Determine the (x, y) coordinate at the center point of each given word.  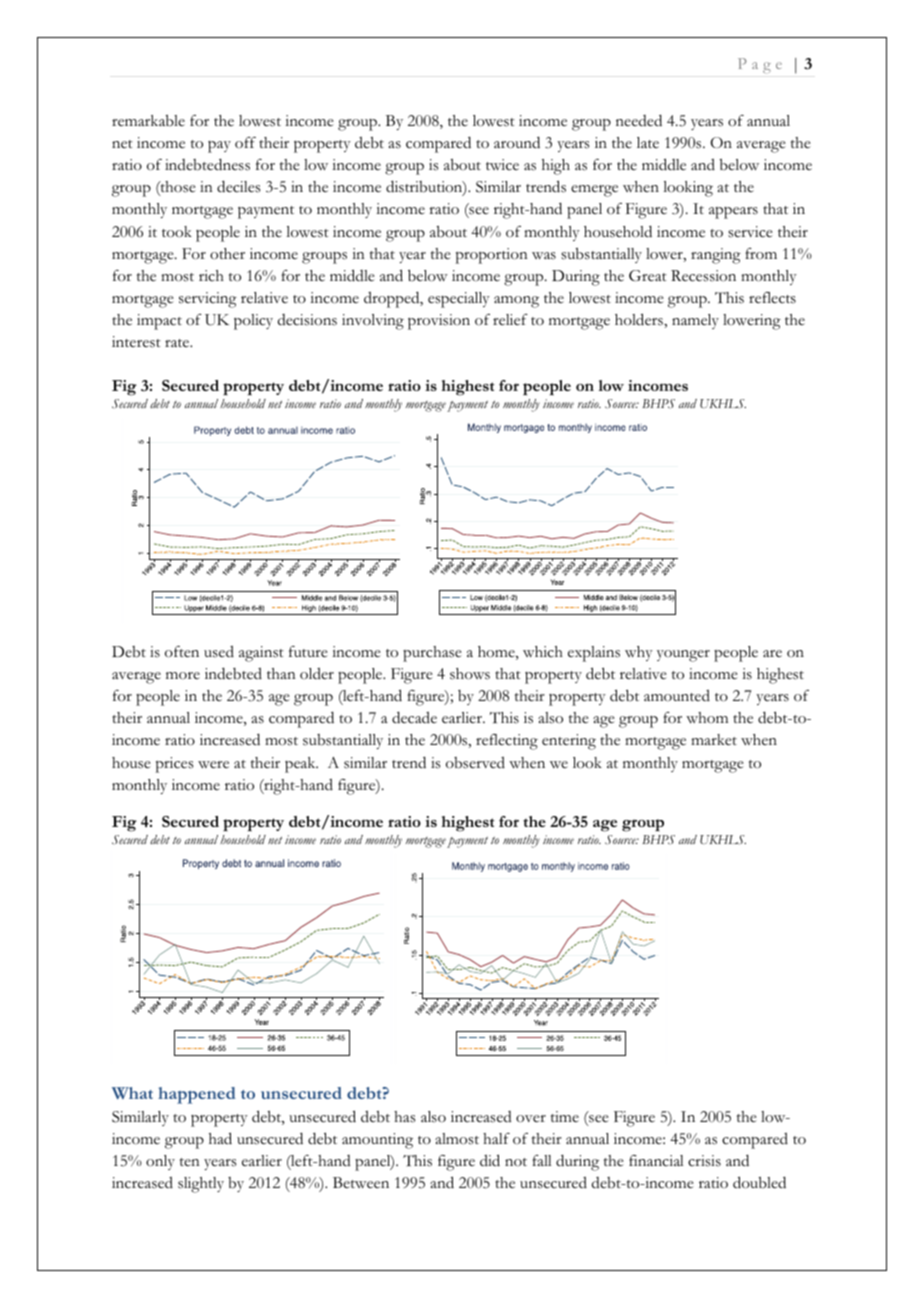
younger (683, 656)
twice (502, 165)
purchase (432, 654)
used (219, 652)
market (714, 740)
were (213, 765)
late (648, 142)
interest (136, 342)
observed (475, 763)
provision (439, 322)
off (245, 142)
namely (695, 321)
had (220, 1138)
